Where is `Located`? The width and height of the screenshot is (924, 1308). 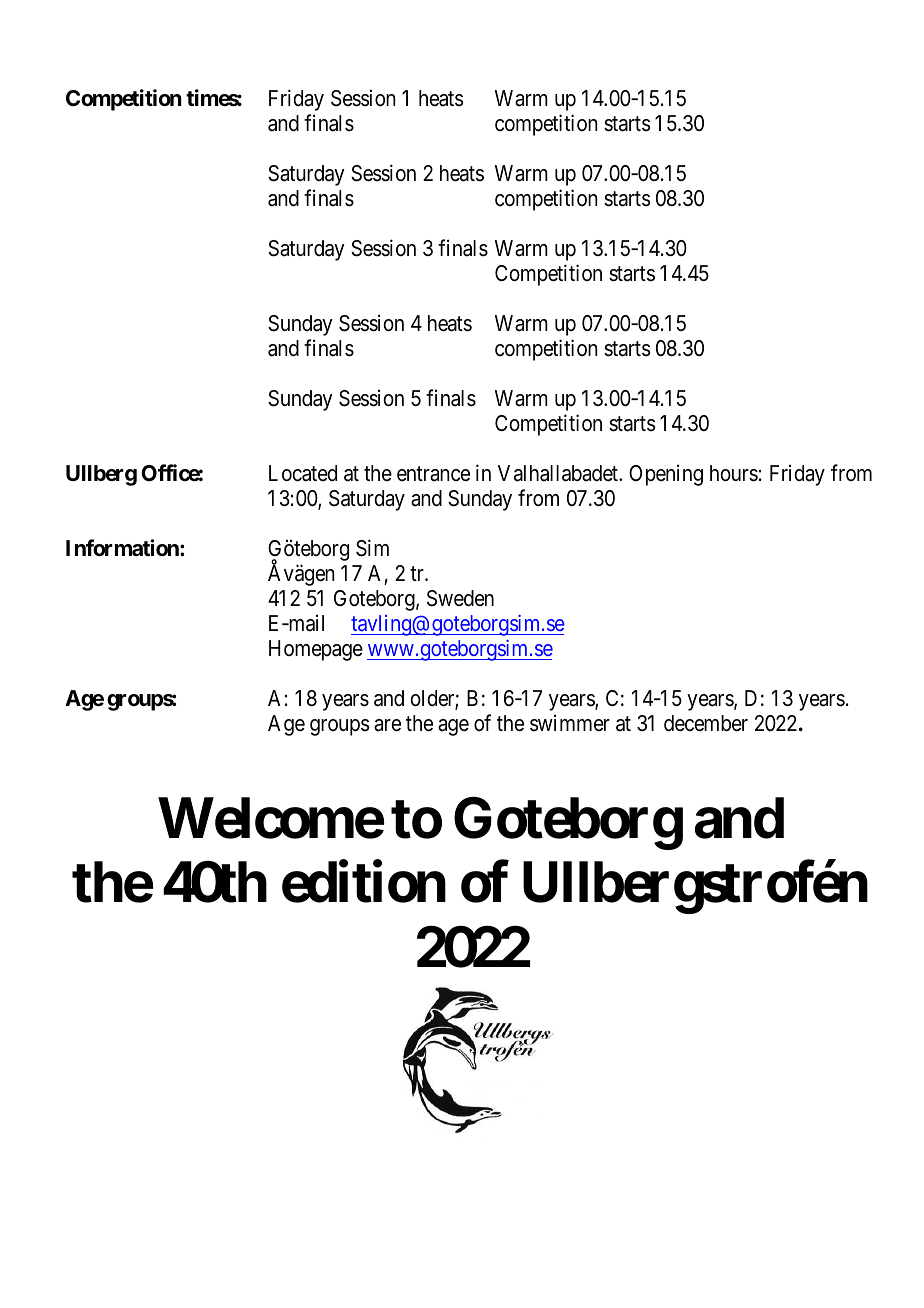 Located is located at coordinates (303, 473).
